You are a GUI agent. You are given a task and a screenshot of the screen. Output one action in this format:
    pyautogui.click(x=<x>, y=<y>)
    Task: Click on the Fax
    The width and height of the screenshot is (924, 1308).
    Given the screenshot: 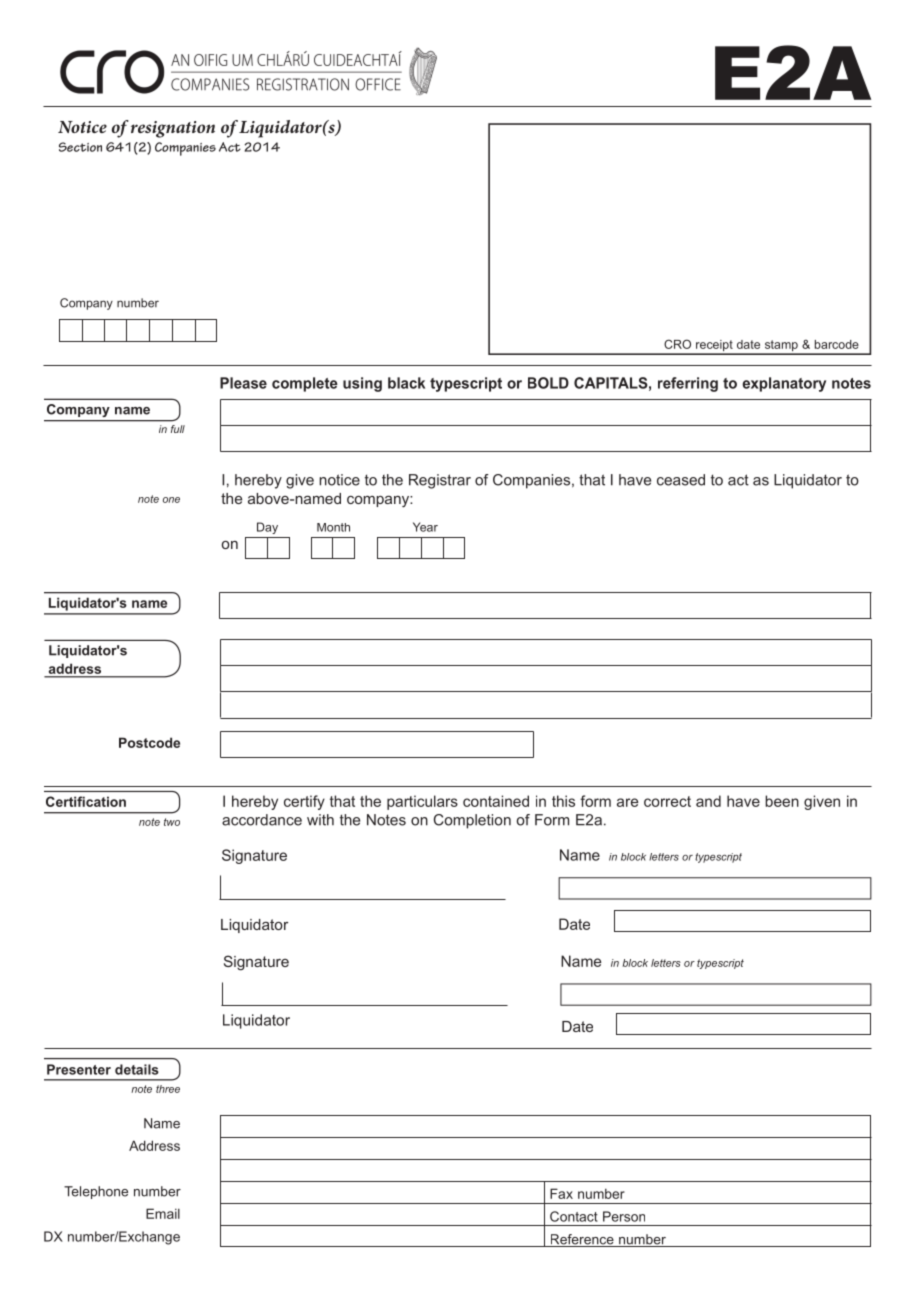 What is the action you would take?
    pyautogui.click(x=561, y=1193)
